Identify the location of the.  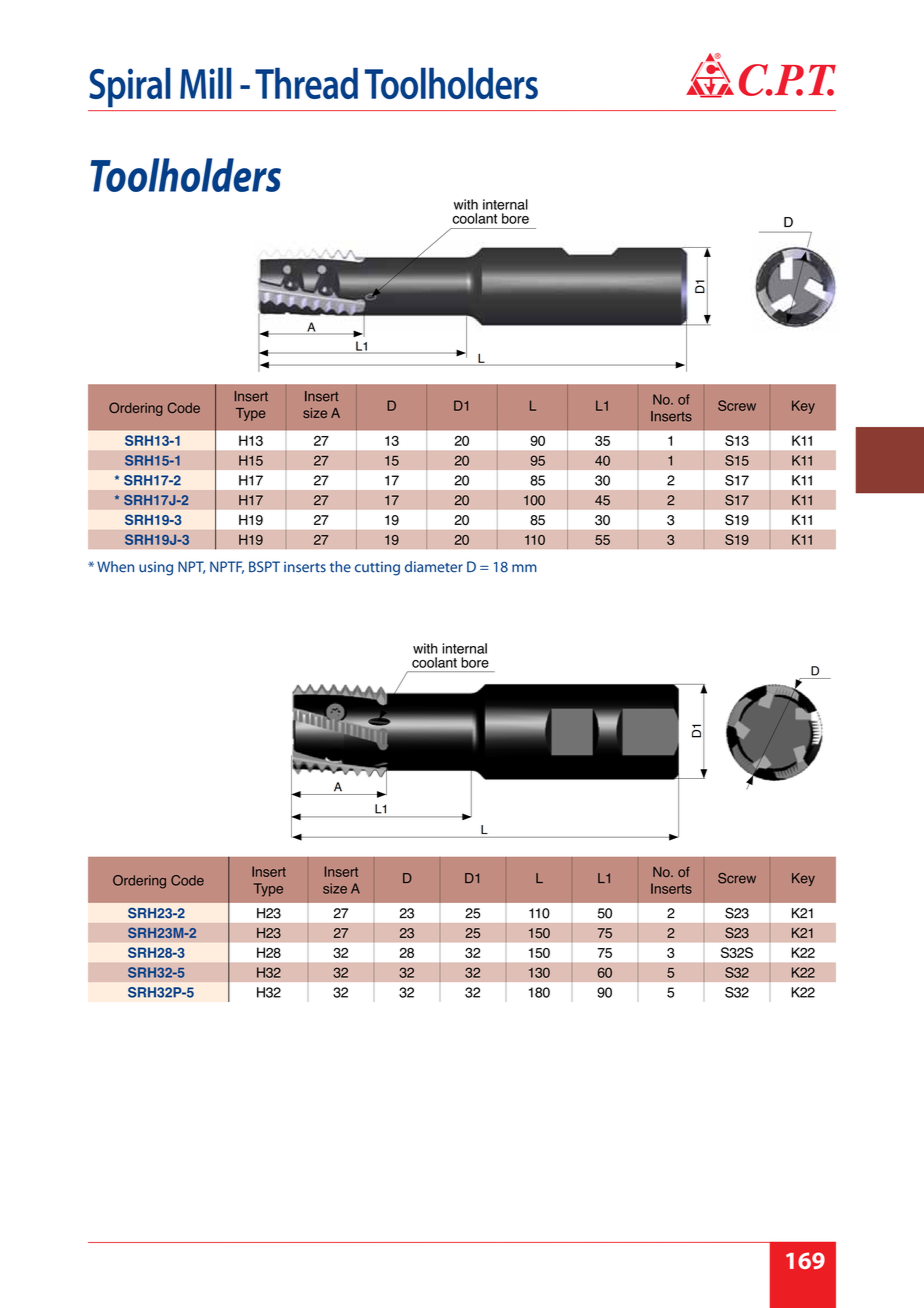
(340, 567).
